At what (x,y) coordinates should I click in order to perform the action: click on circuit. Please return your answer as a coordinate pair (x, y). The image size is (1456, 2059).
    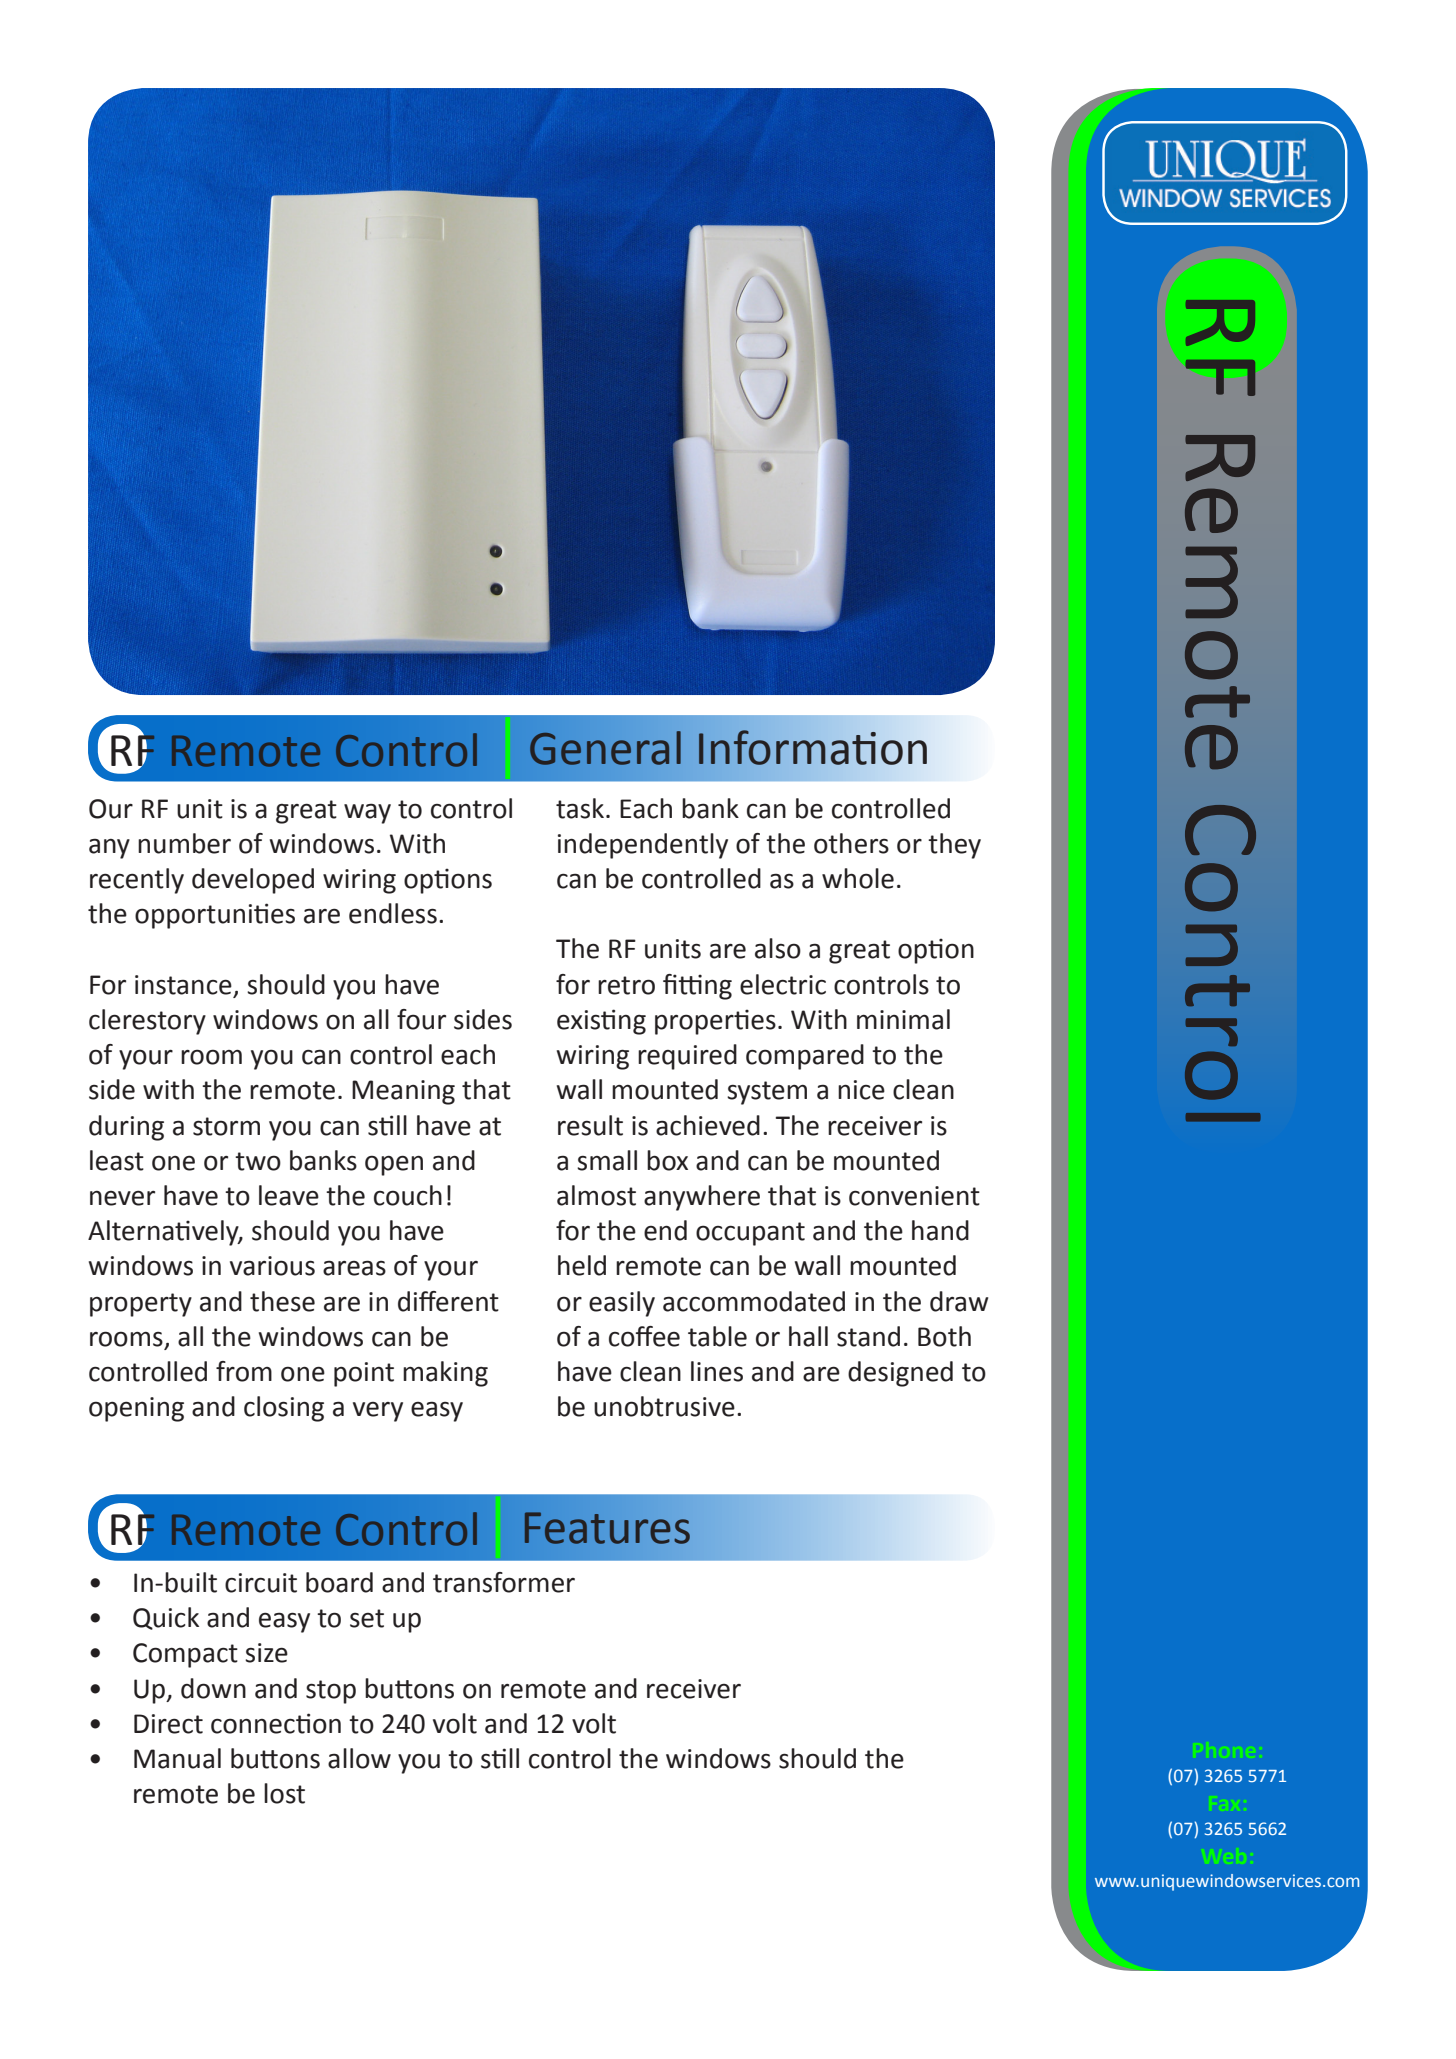
    Looking at the image, I should click on (261, 1583).
